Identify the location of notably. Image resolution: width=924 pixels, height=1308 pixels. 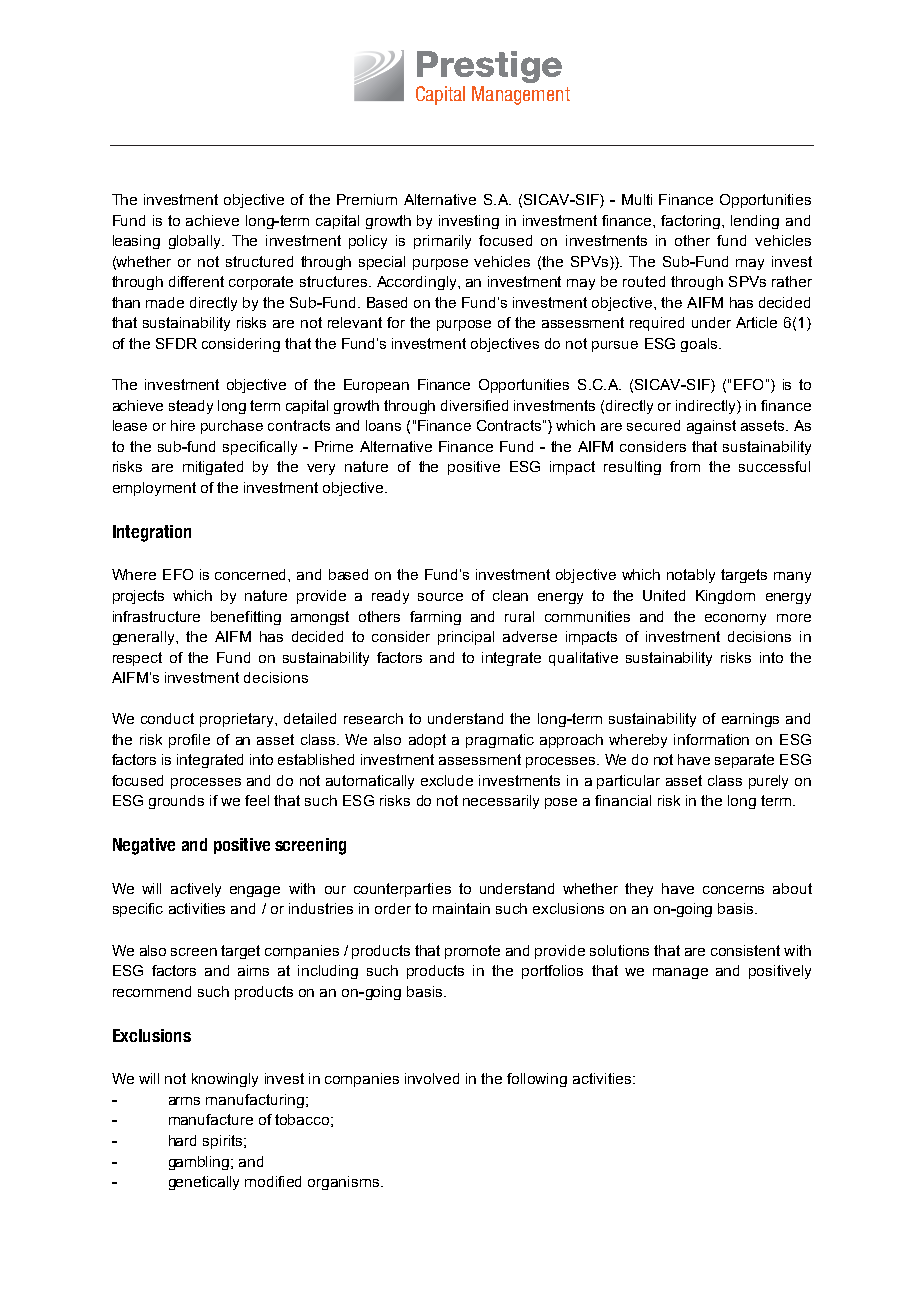
(691, 576).
